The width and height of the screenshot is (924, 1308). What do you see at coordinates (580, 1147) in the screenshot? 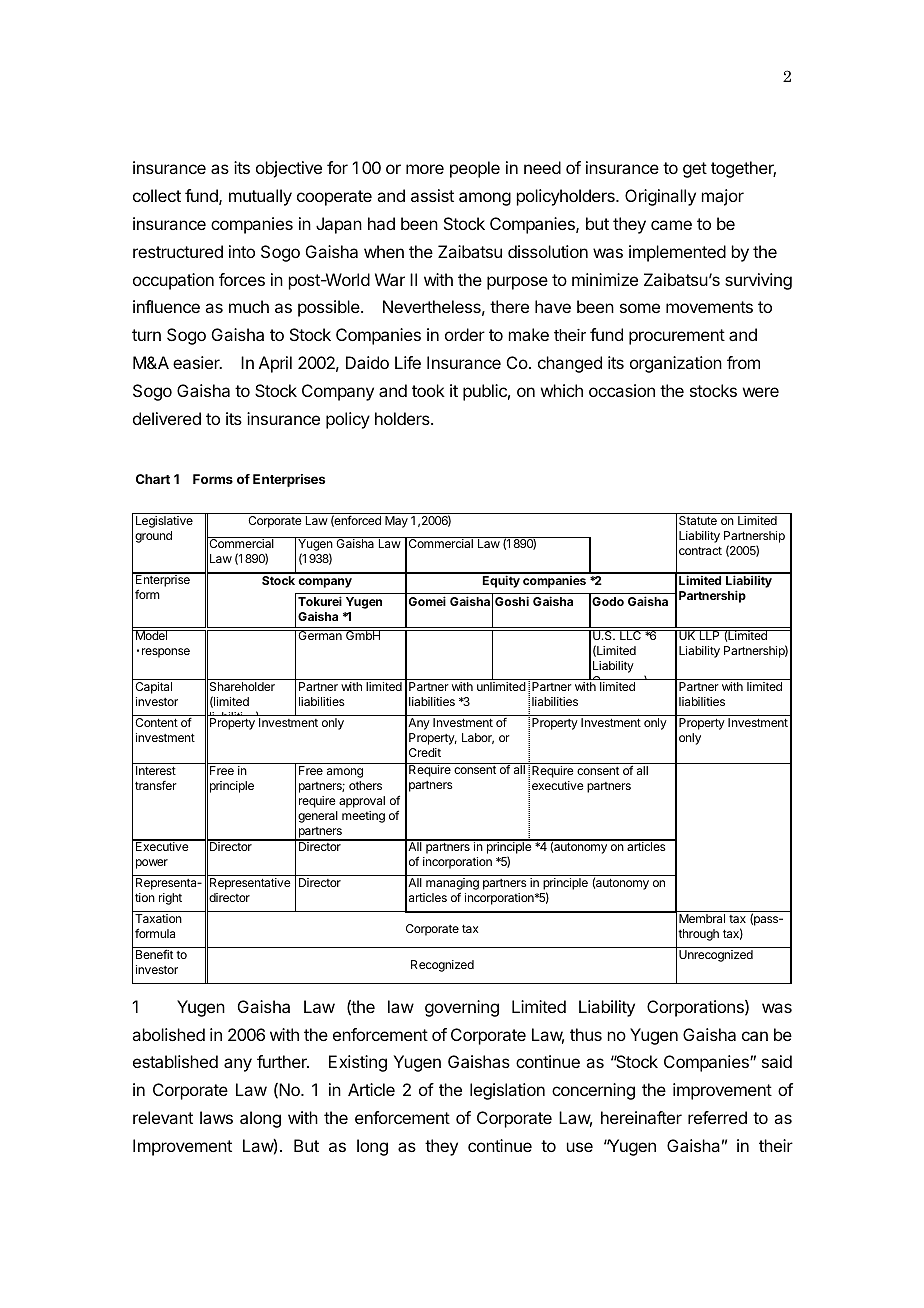
I see `use` at bounding box center [580, 1147].
